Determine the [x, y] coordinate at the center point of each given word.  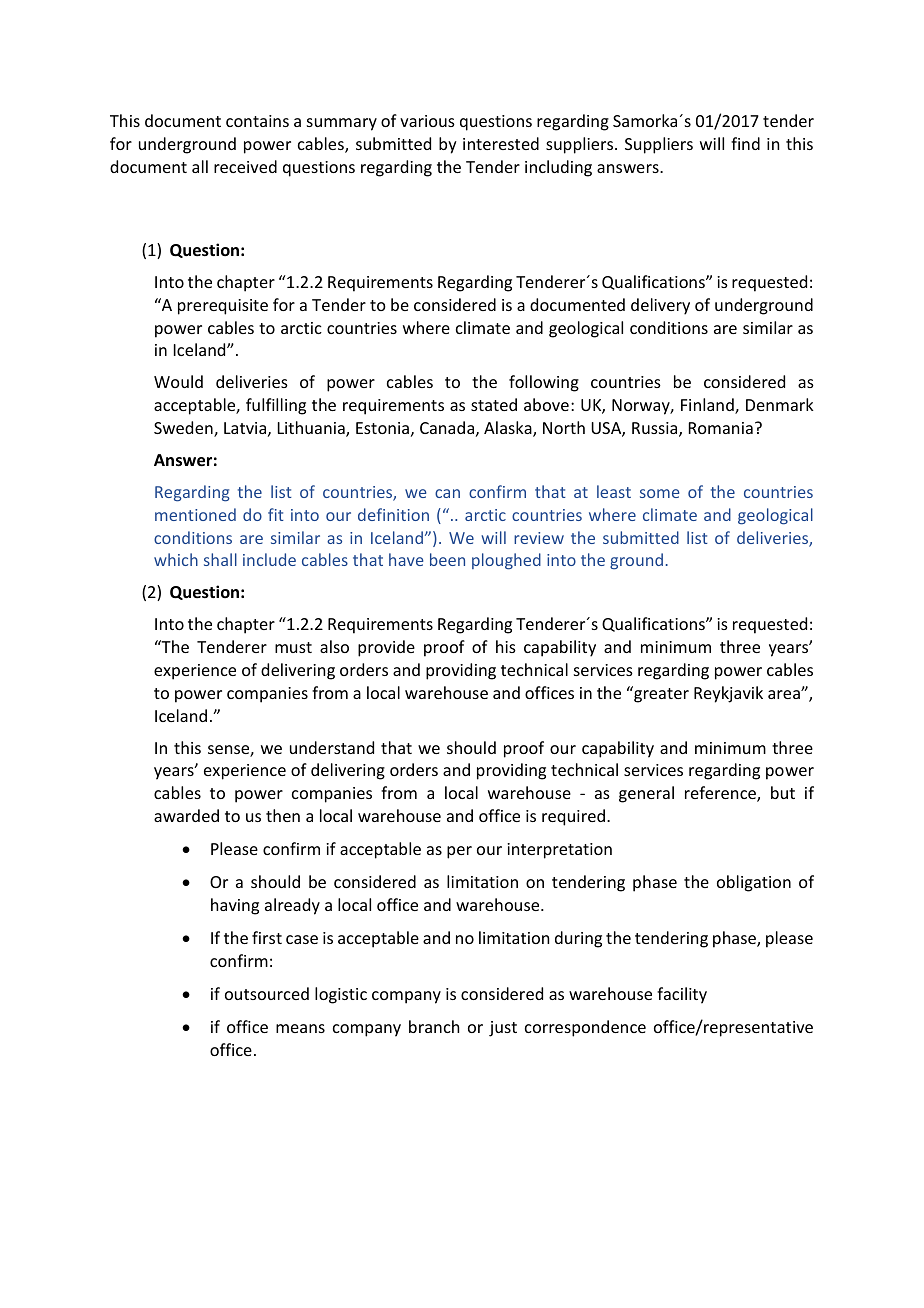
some [659, 493]
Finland [708, 406]
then [283, 815]
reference [721, 794]
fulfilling [276, 406]
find [745, 143]
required [573, 817]
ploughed [506, 561]
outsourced [267, 993]
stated [494, 404]
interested [501, 143]
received [245, 166]
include [269, 559]
